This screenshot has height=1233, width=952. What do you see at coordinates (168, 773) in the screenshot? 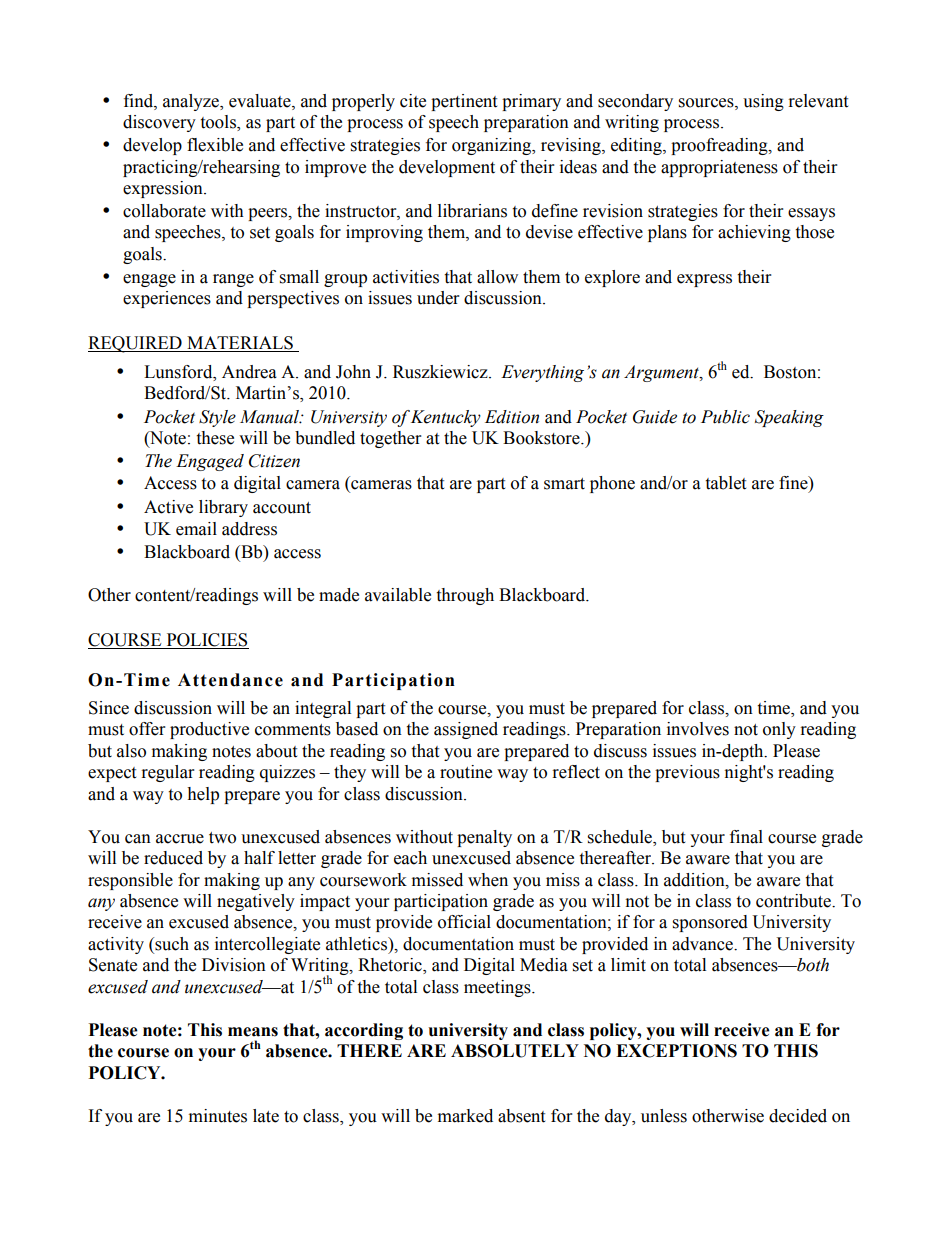
I see `regular` at bounding box center [168, 773].
